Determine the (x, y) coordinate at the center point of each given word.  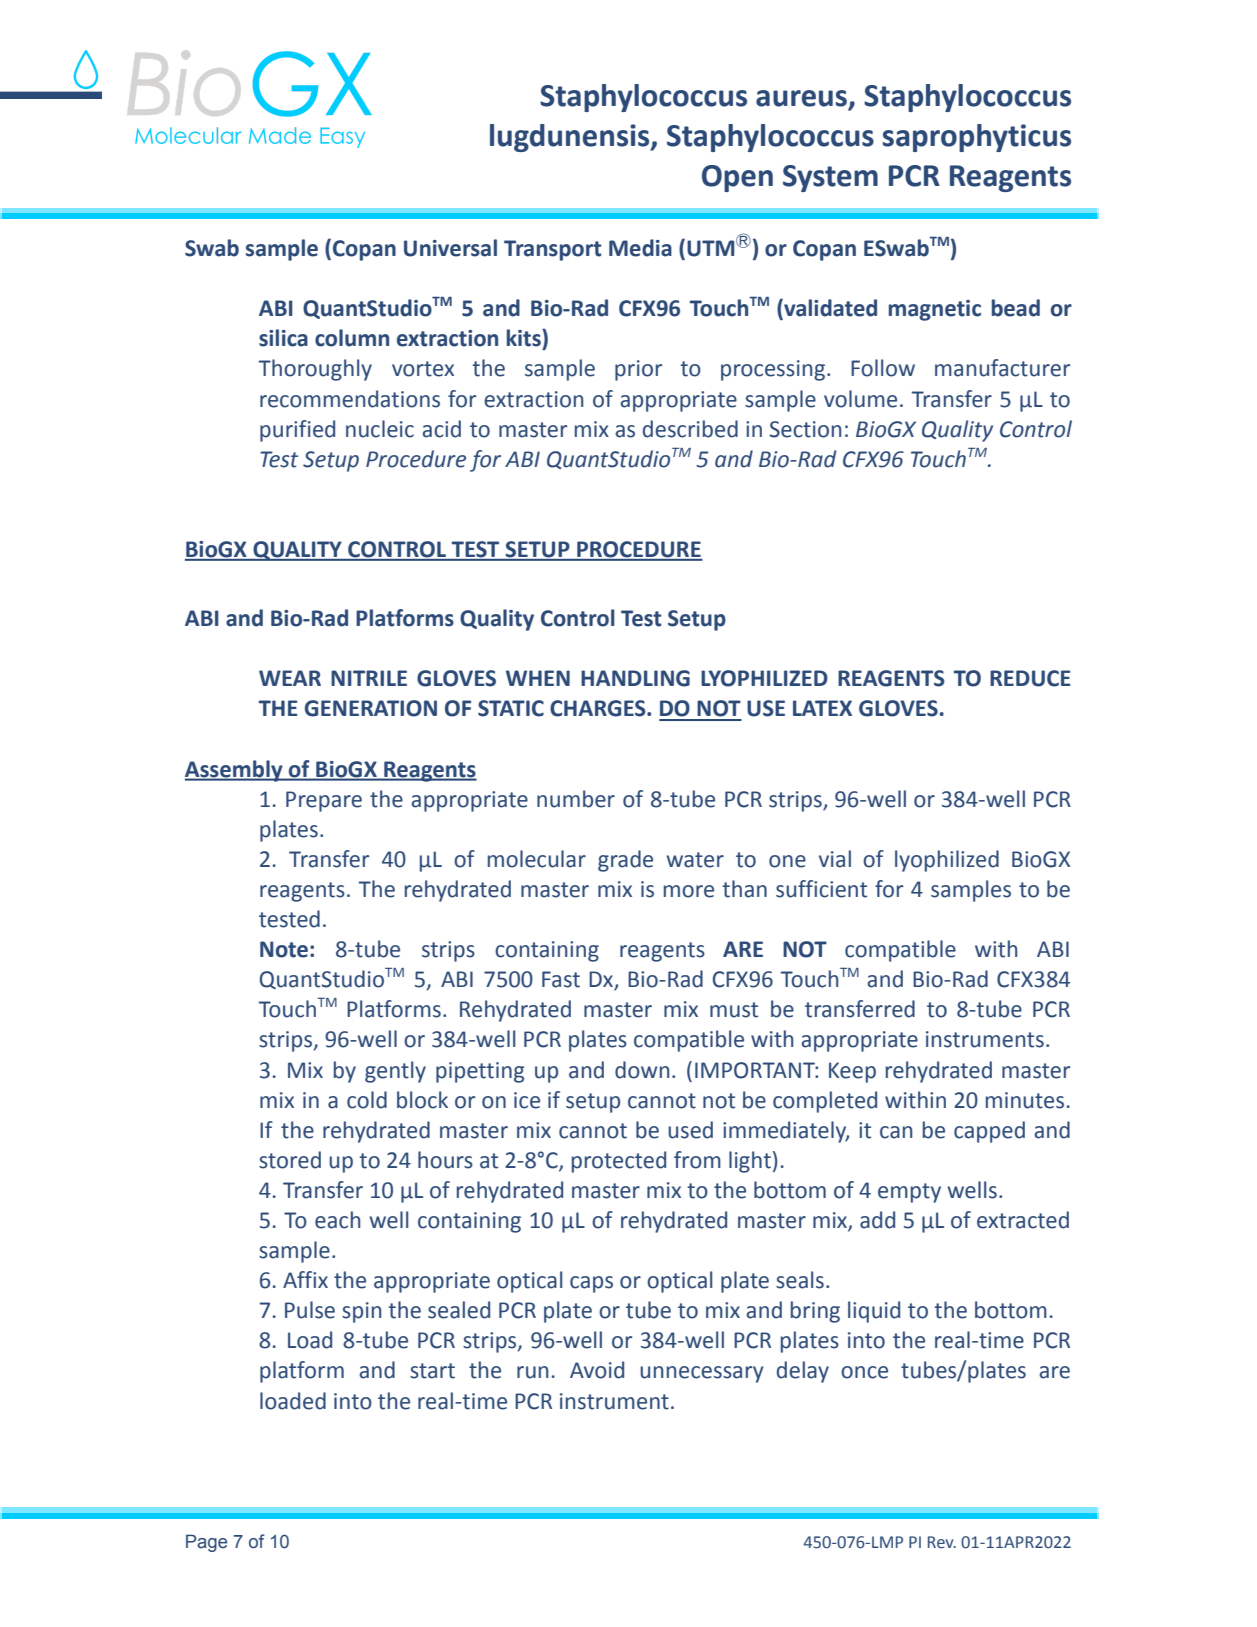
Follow (883, 368)
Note (284, 949)
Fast (561, 979)
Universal (450, 248)
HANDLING (635, 678)
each (337, 1220)
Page (206, 1543)
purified (297, 431)
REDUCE (1030, 678)
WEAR (290, 678)
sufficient (821, 889)
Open (737, 178)
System (830, 178)
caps (591, 1284)
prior (638, 370)
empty (909, 1193)
